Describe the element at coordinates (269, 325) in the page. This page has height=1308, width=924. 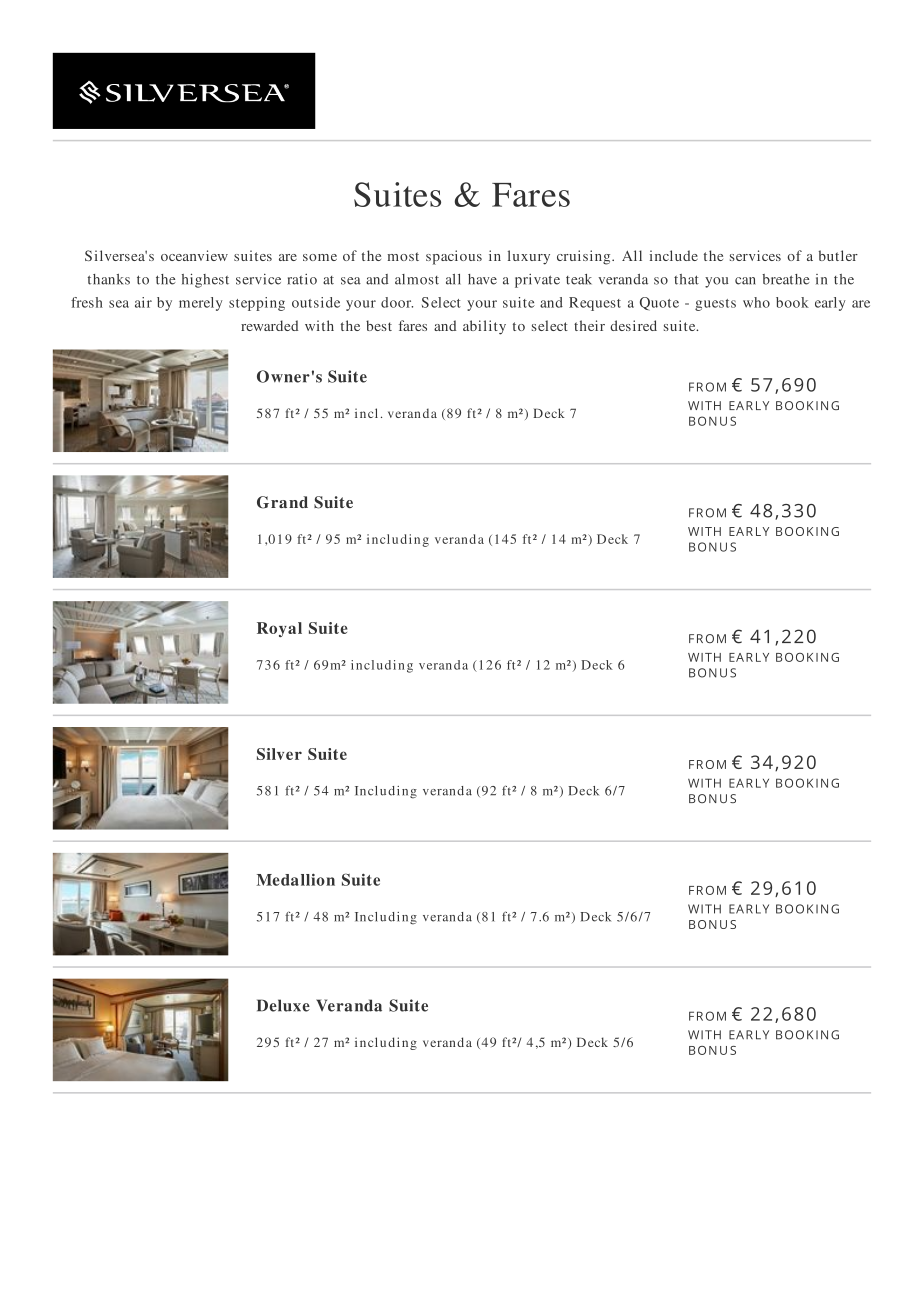
I see `rewarded` at that location.
